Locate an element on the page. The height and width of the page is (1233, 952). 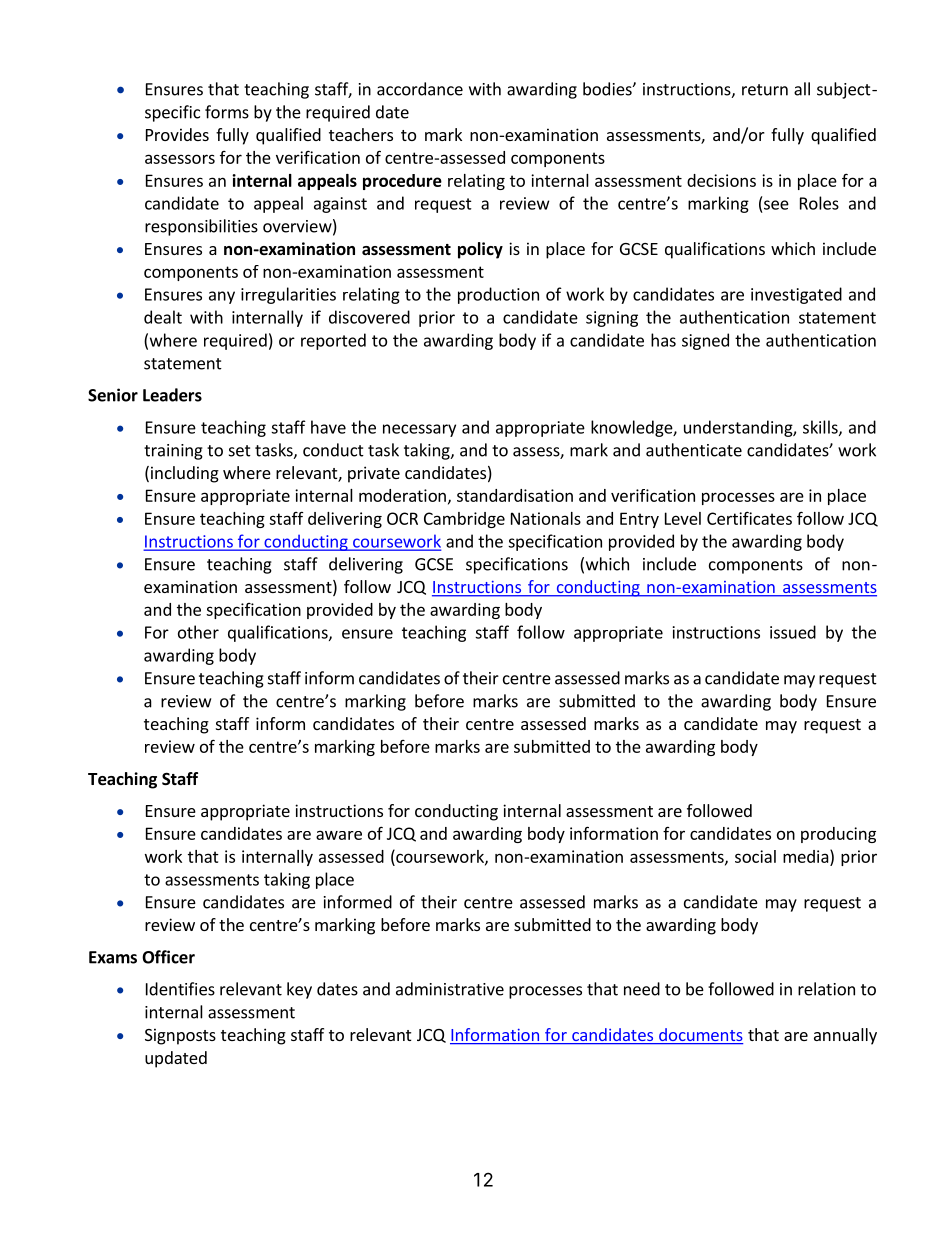
Identifies is located at coordinates (180, 989).
